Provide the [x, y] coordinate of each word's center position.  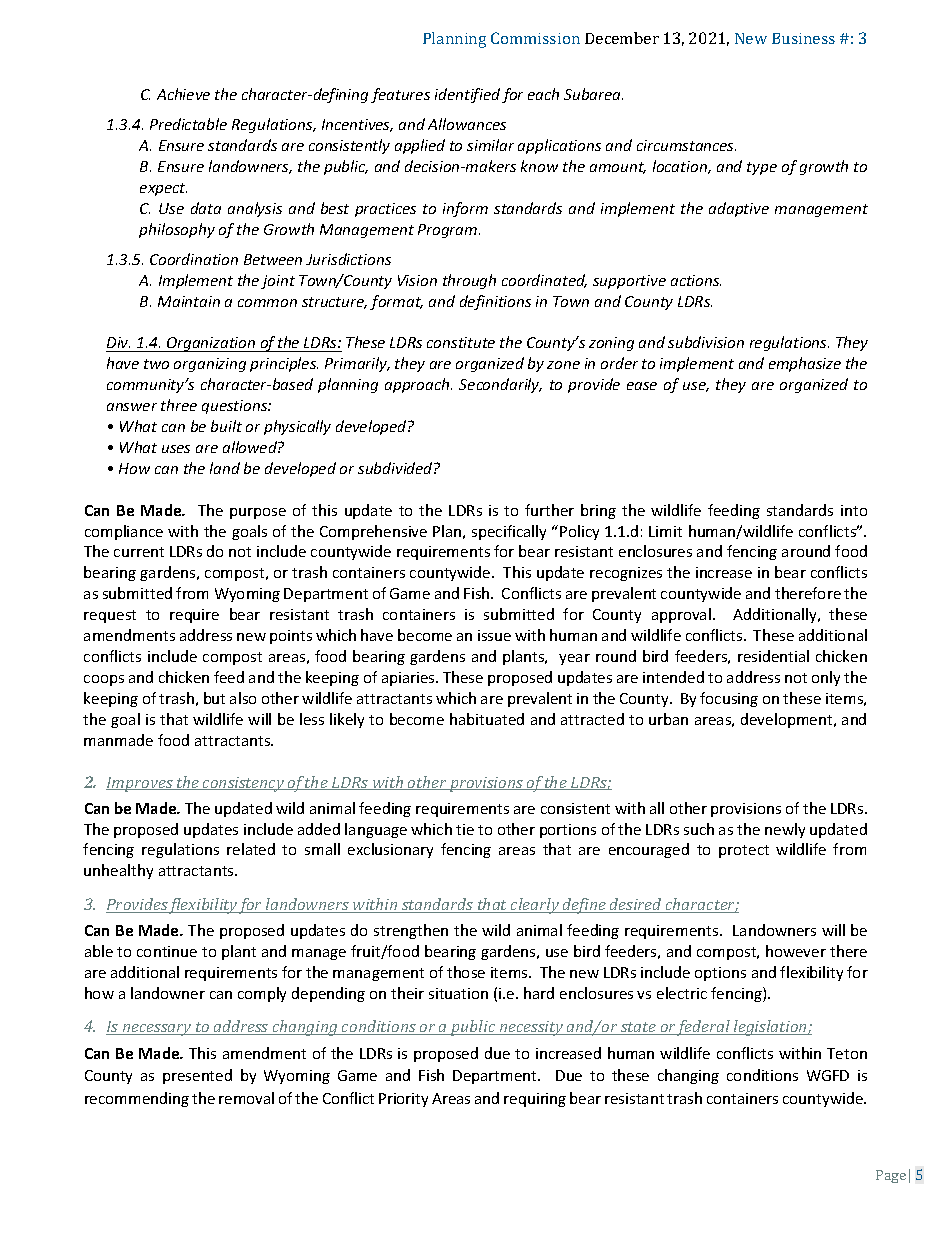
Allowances [467, 124]
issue [494, 635]
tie [465, 829]
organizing [210, 365]
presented [197, 1076]
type [762, 168]
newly [785, 830]
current [139, 552]
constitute [461, 342]
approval [681, 615]
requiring [535, 1100]
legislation [770, 1028]
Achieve [183, 94]
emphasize [805, 364]
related [251, 849]
